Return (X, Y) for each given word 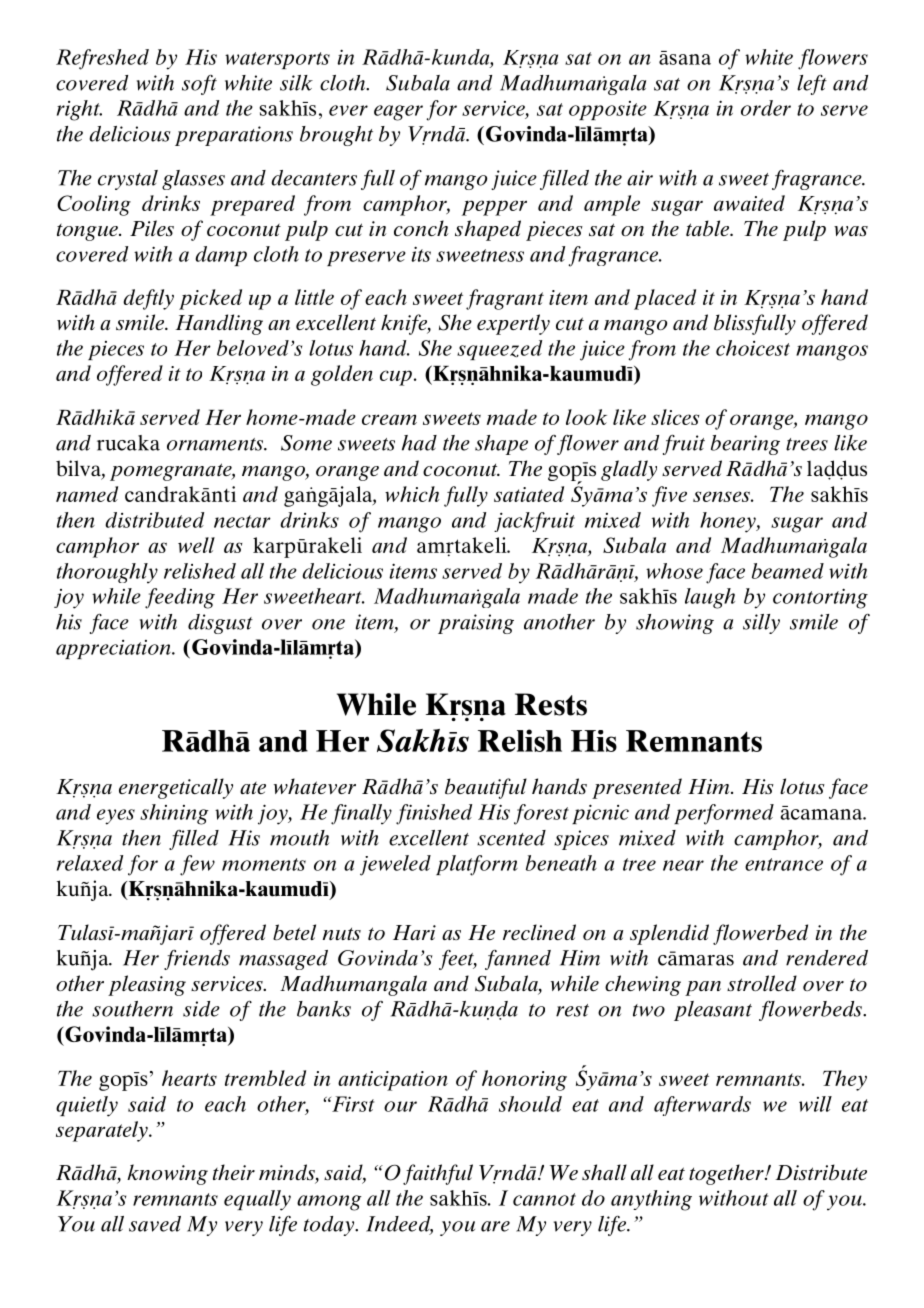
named (87, 494)
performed (724, 814)
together (727, 1174)
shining (174, 814)
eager (398, 113)
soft (199, 85)
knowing (167, 1174)
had (419, 443)
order (766, 108)
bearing (745, 445)
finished (434, 814)
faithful (438, 1174)
